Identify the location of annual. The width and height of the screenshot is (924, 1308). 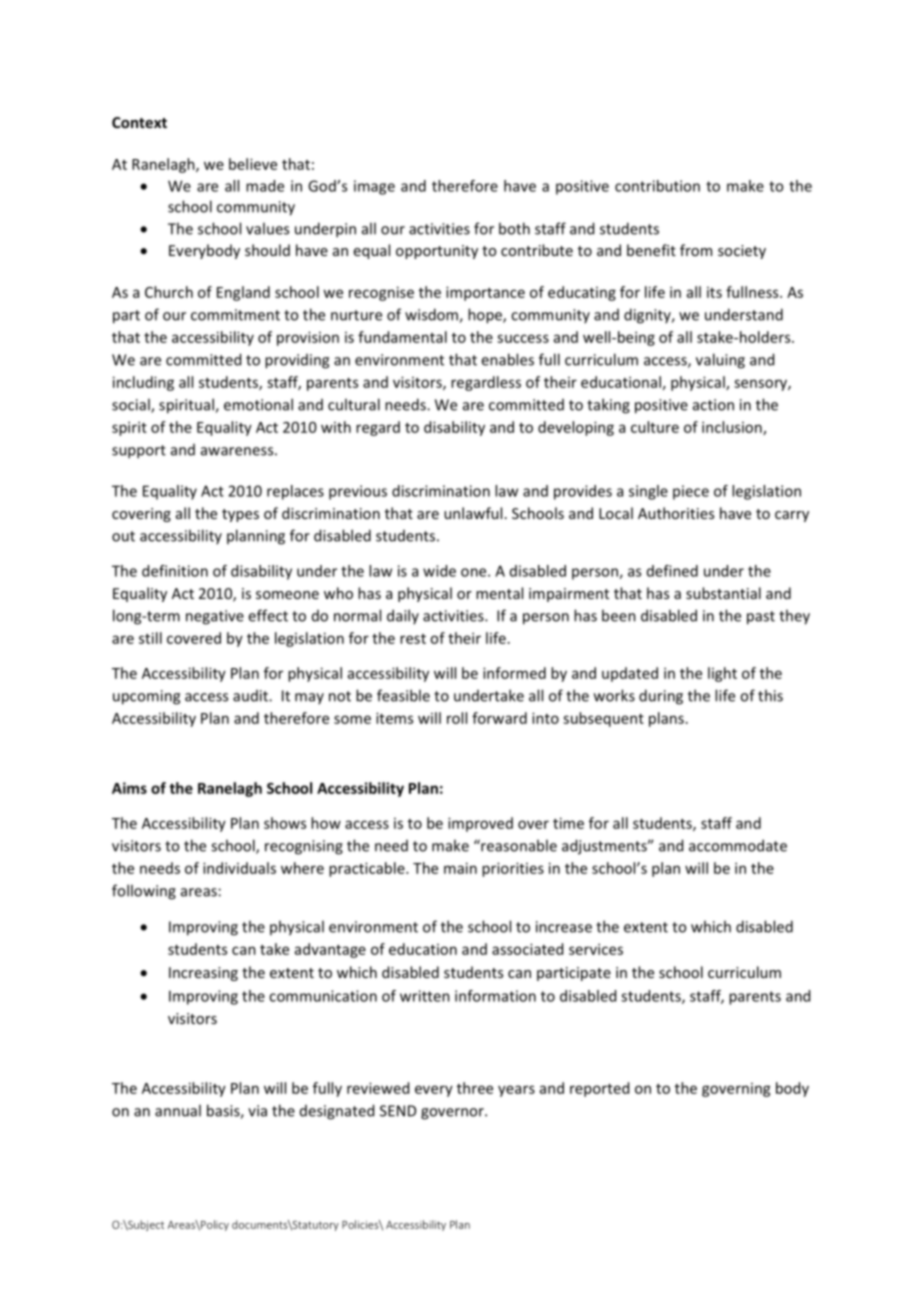
(178, 1110).
